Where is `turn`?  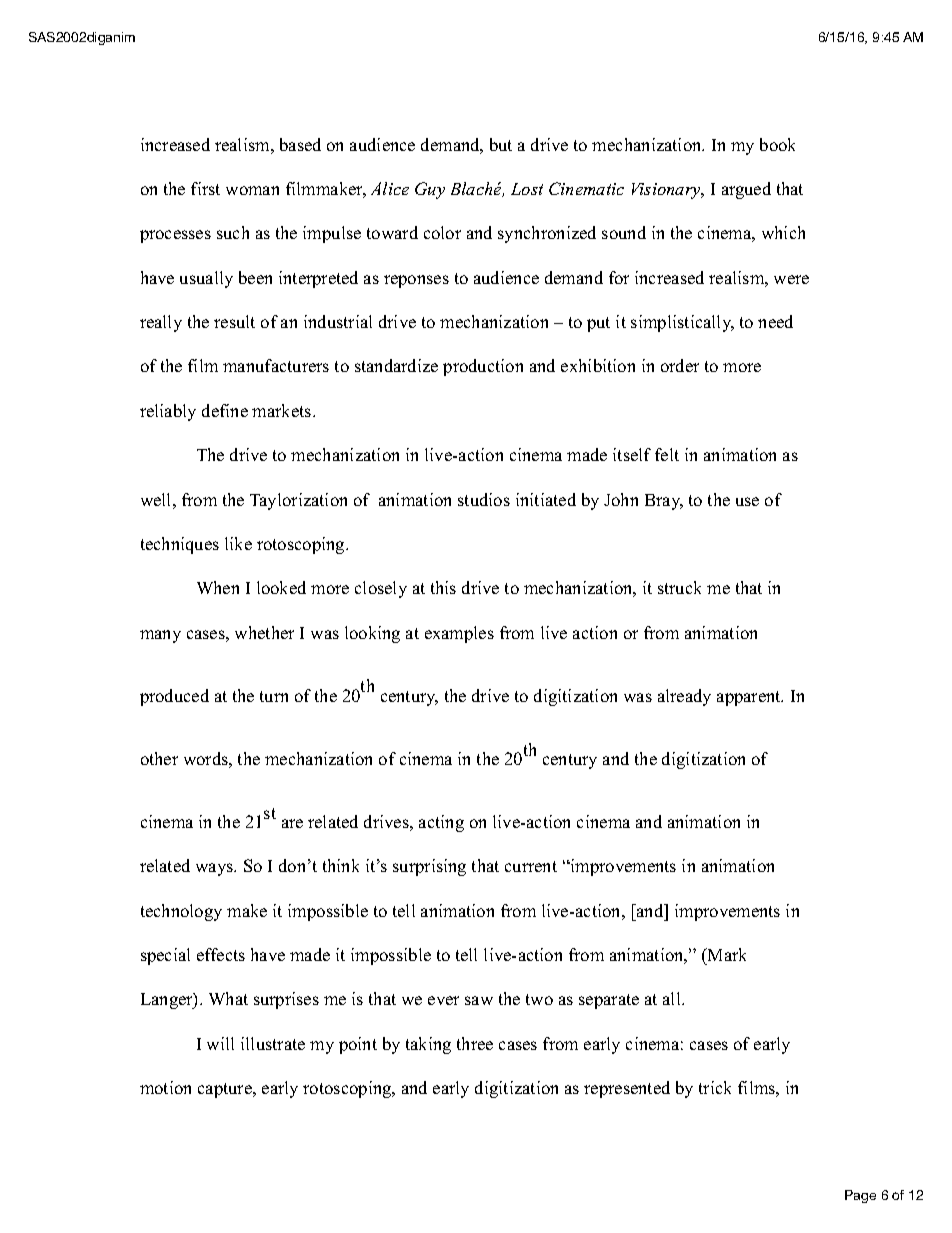
turn is located at coordinates (274, 696).
